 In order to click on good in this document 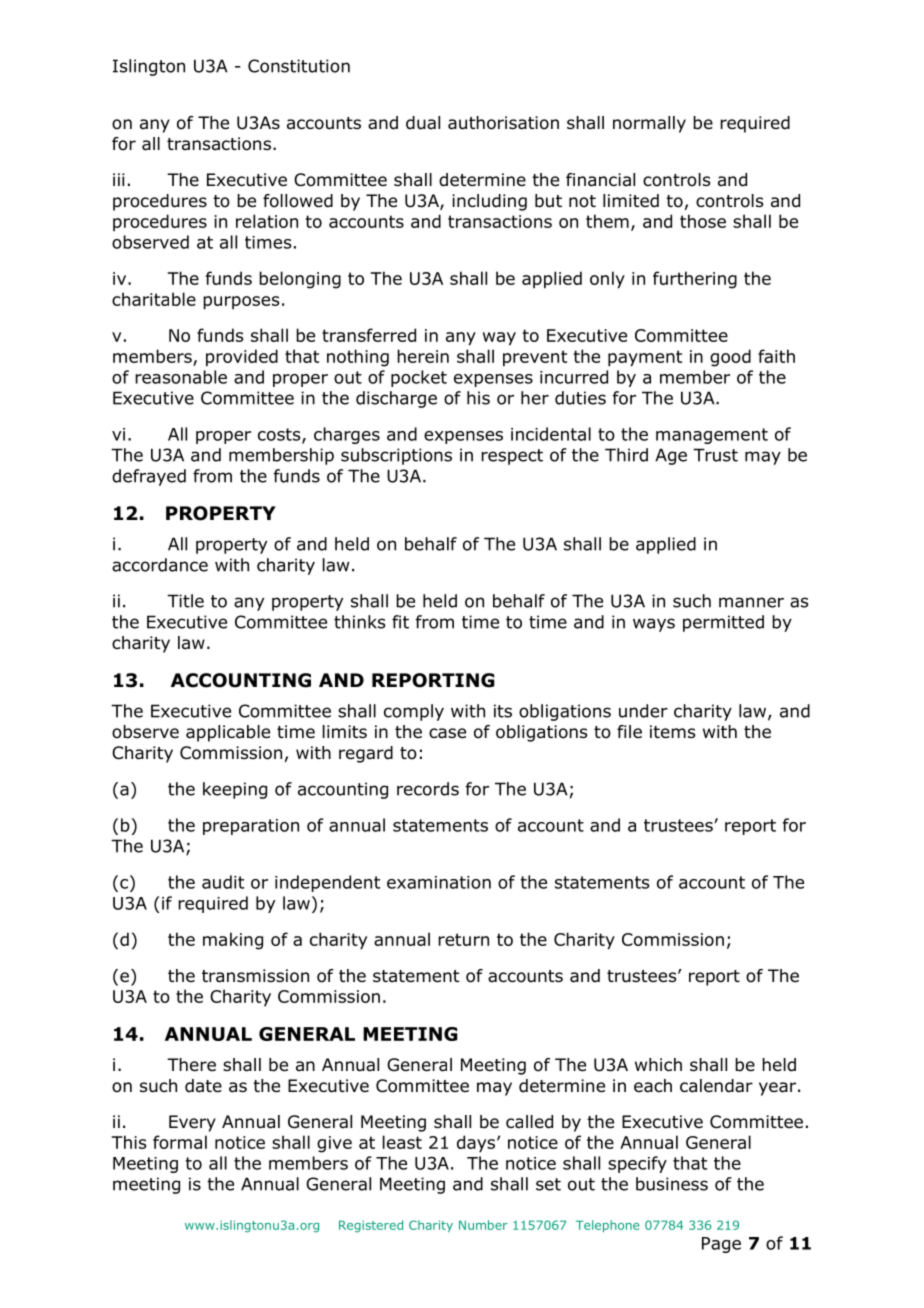, I will do `click(730, 358)`.
